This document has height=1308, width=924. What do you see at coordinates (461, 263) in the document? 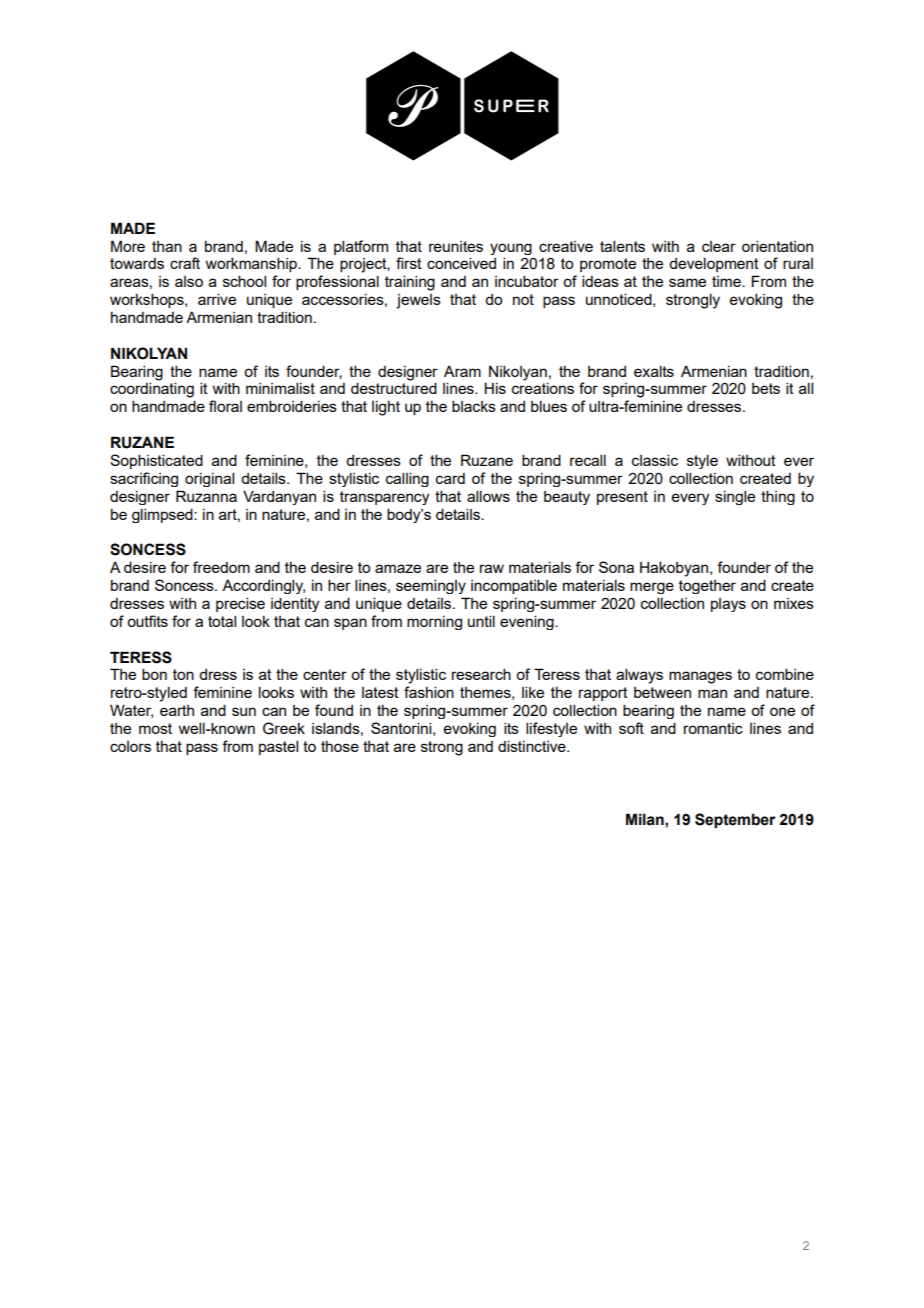
I see `conceived` at bounding box center [461, 263].
